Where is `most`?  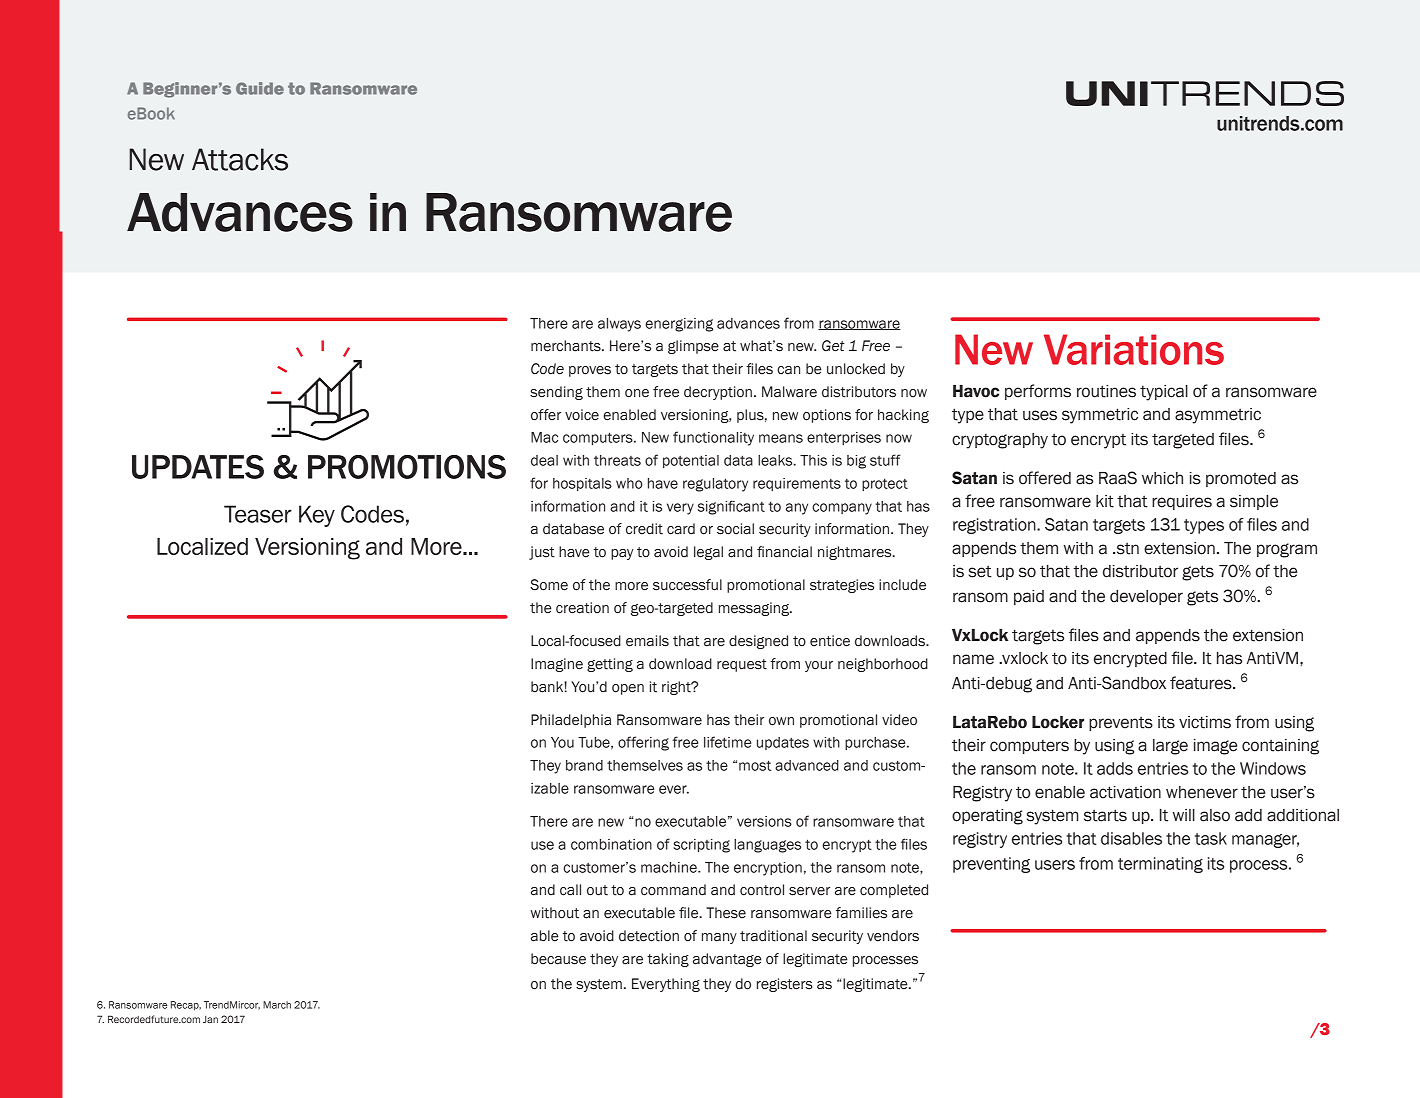
most is located at coordinates (755, 765).
